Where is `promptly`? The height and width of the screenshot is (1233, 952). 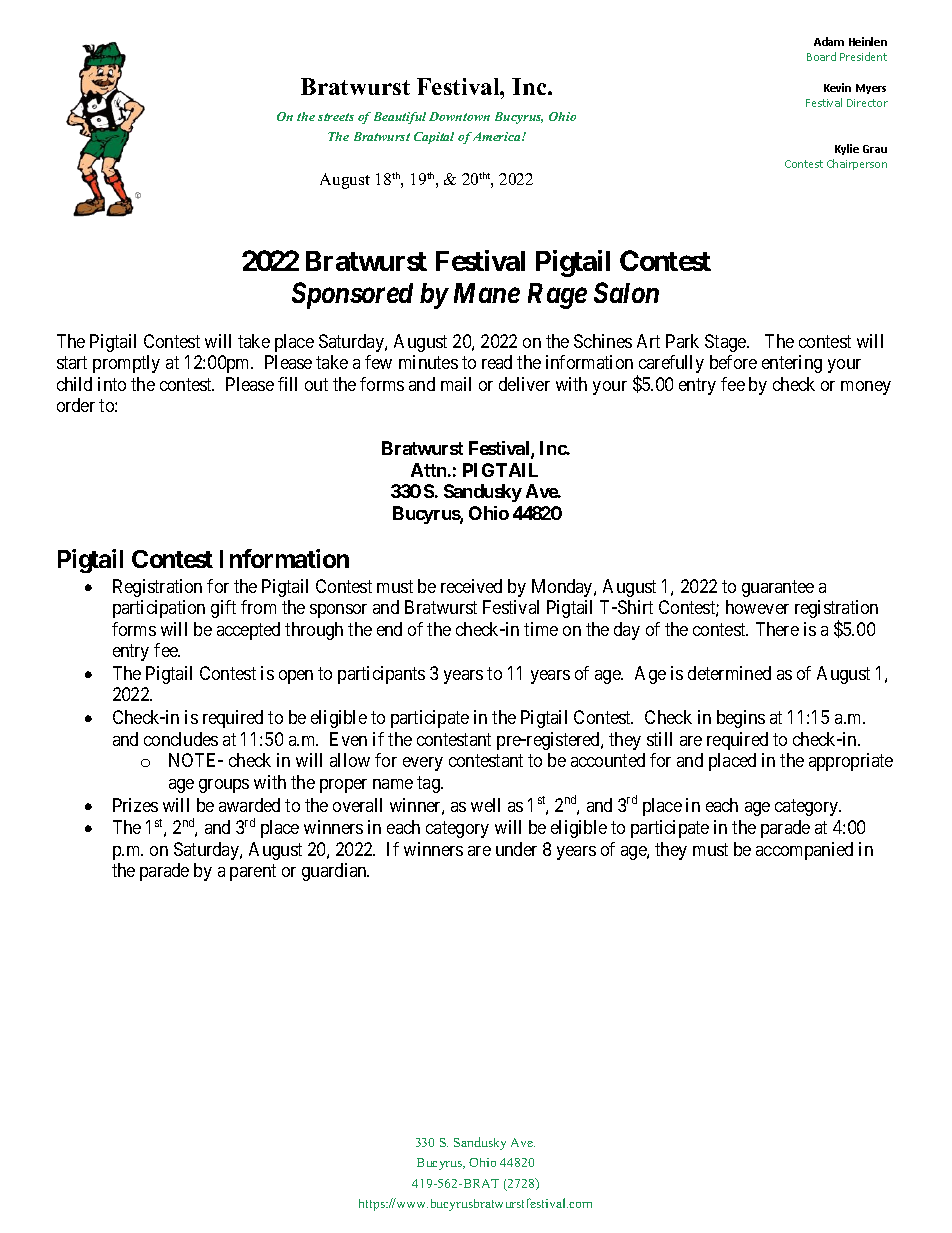 promptly is located at coordinates (126, 364).
